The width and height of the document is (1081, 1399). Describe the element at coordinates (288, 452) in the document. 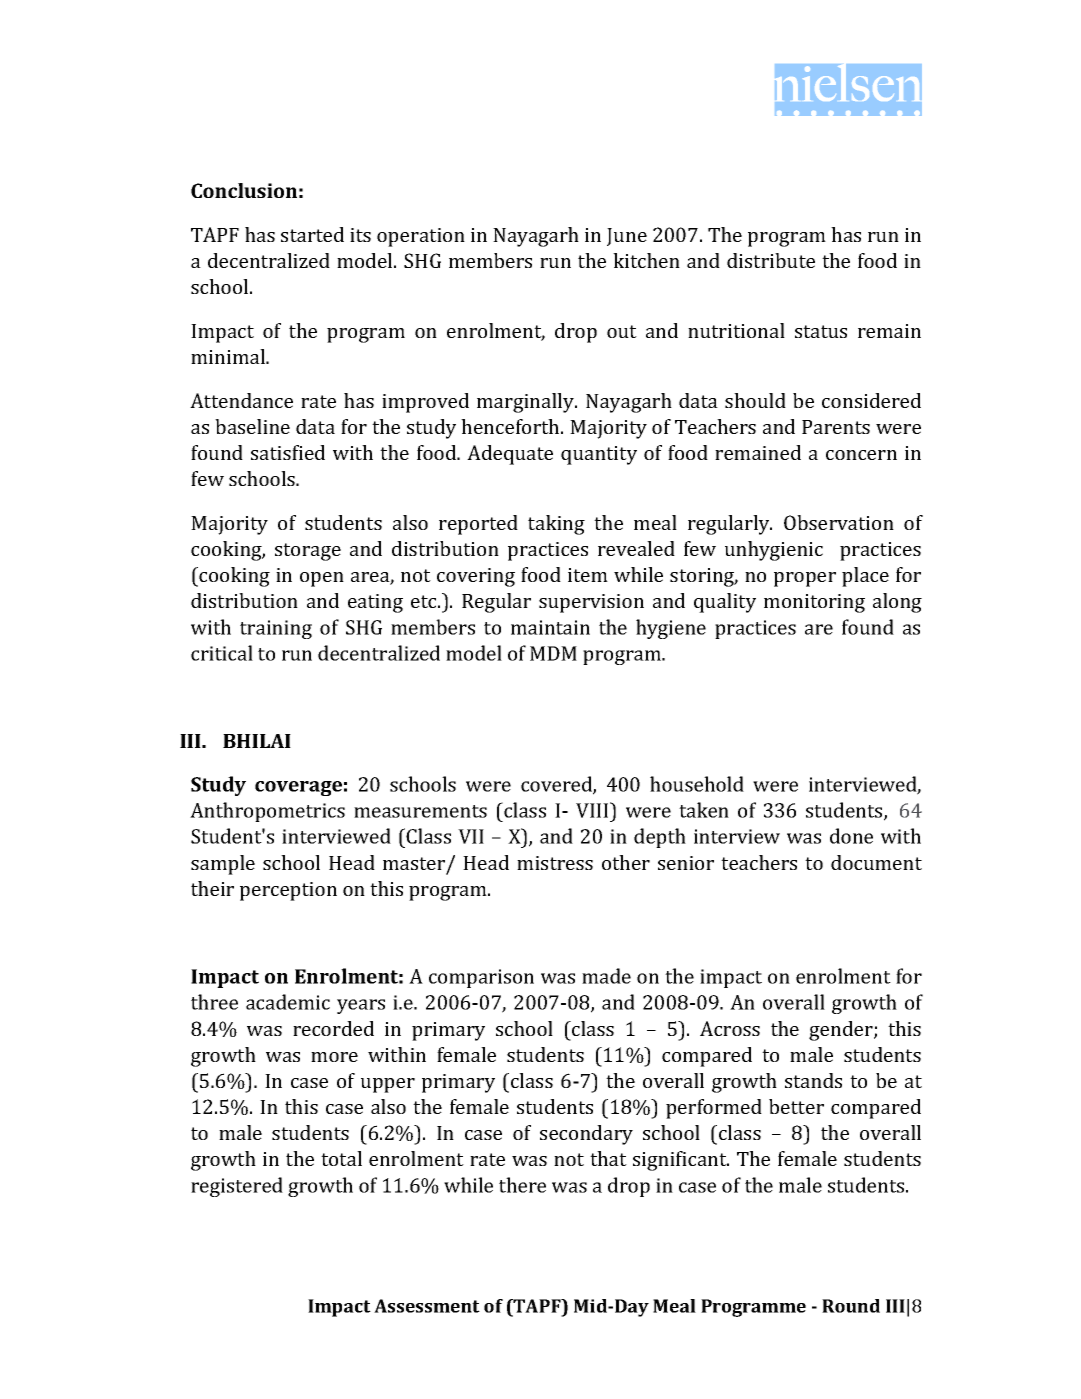

I see `satisfied` at that location.
